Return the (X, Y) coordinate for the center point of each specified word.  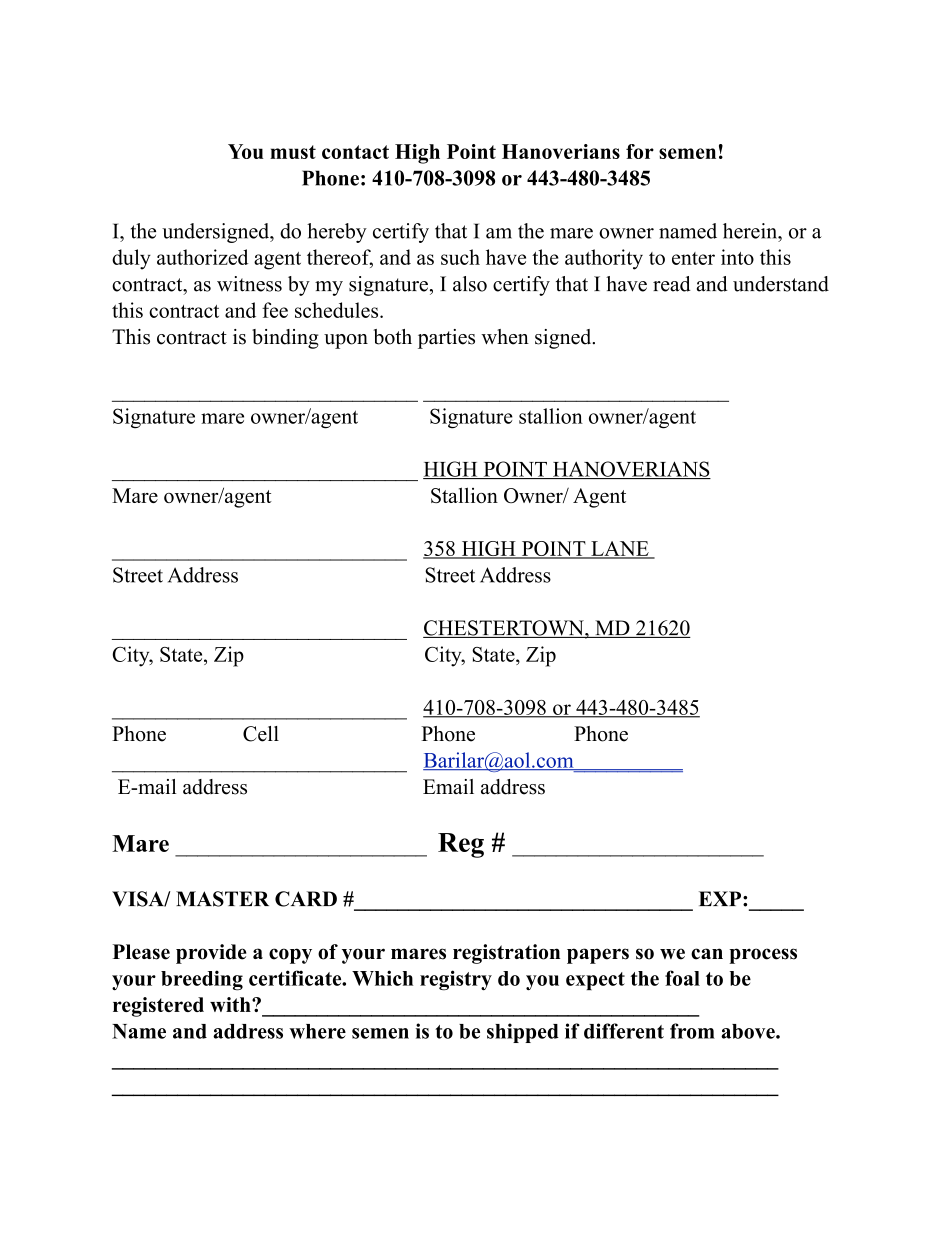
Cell (261, 734)
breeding (202, 980)
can (707, 954)
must (293, 152)
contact (355, 152)
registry (456, 980)
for (640, 151)
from (692, 1031)
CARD (306, 899)
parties (446, 339)
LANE (620, 549)
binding (285, 339)
